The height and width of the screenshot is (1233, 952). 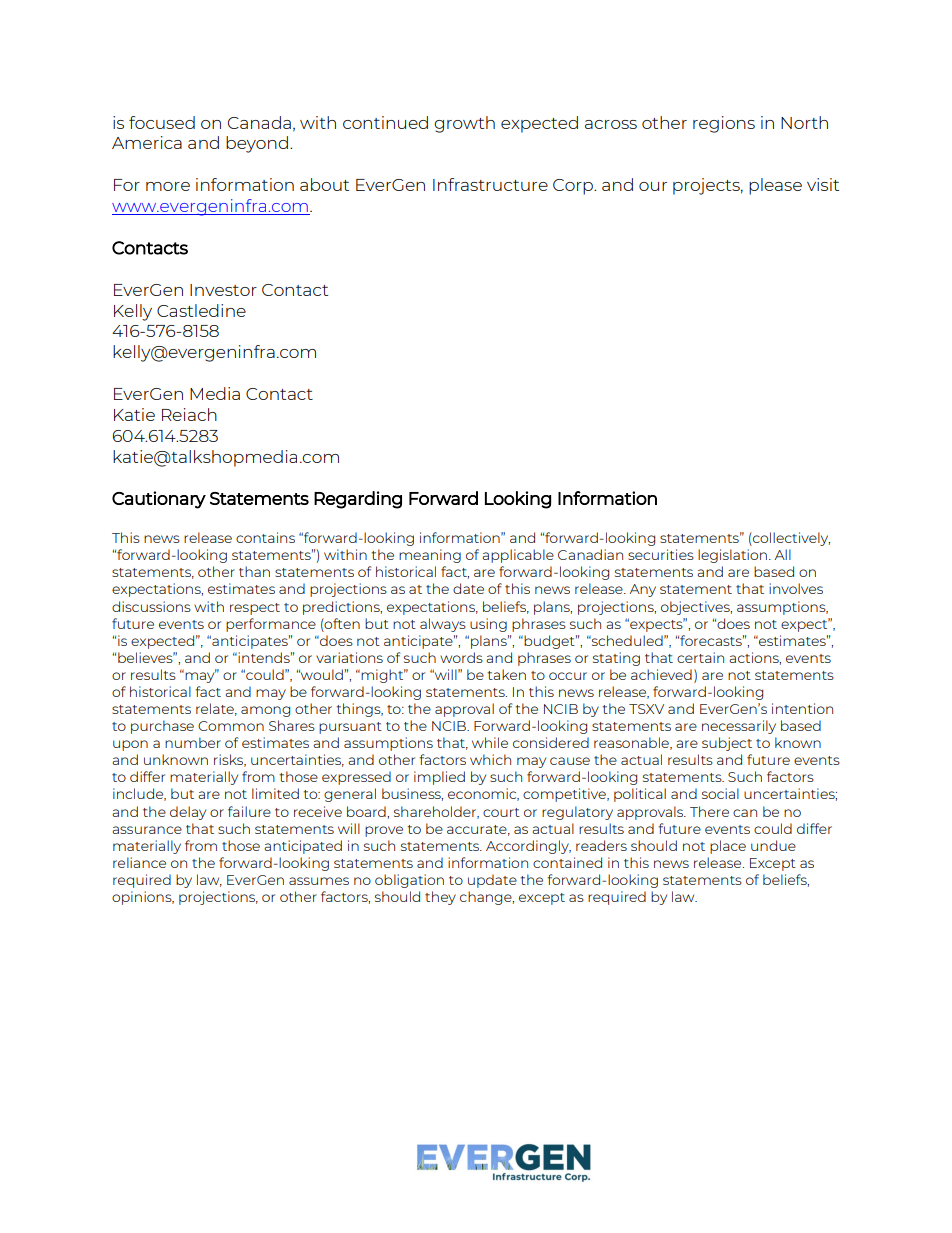 What do you see at coordinates (724, 124) in the screenshot?
I see `regions` at bounding box center [724, 124].
